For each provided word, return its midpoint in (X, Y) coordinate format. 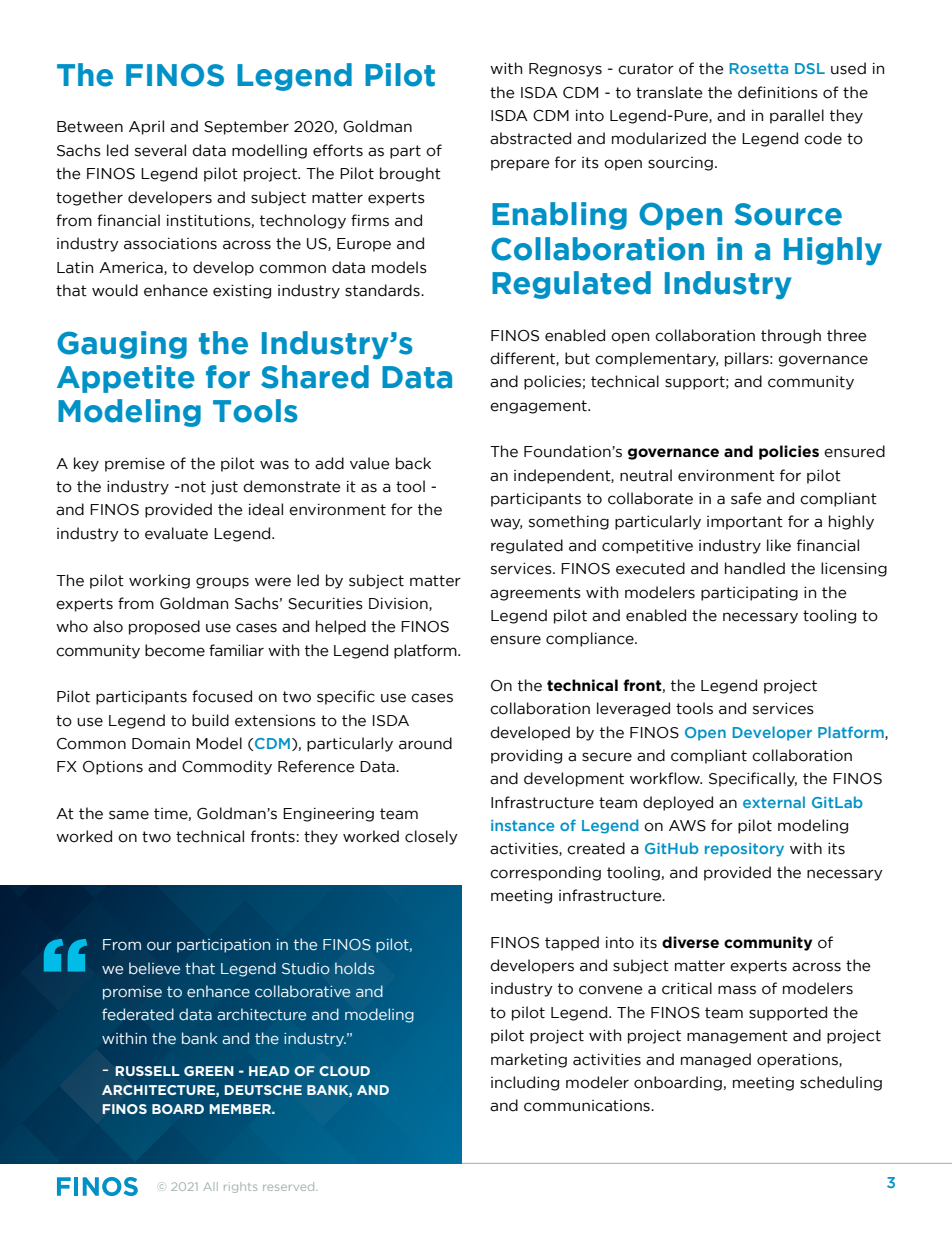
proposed (164, 627)
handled (755, 568)
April (146, 127)
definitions (778, 92)
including (525, 1083)
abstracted (530, 138)
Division (399, 604)
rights (240, 1187)
